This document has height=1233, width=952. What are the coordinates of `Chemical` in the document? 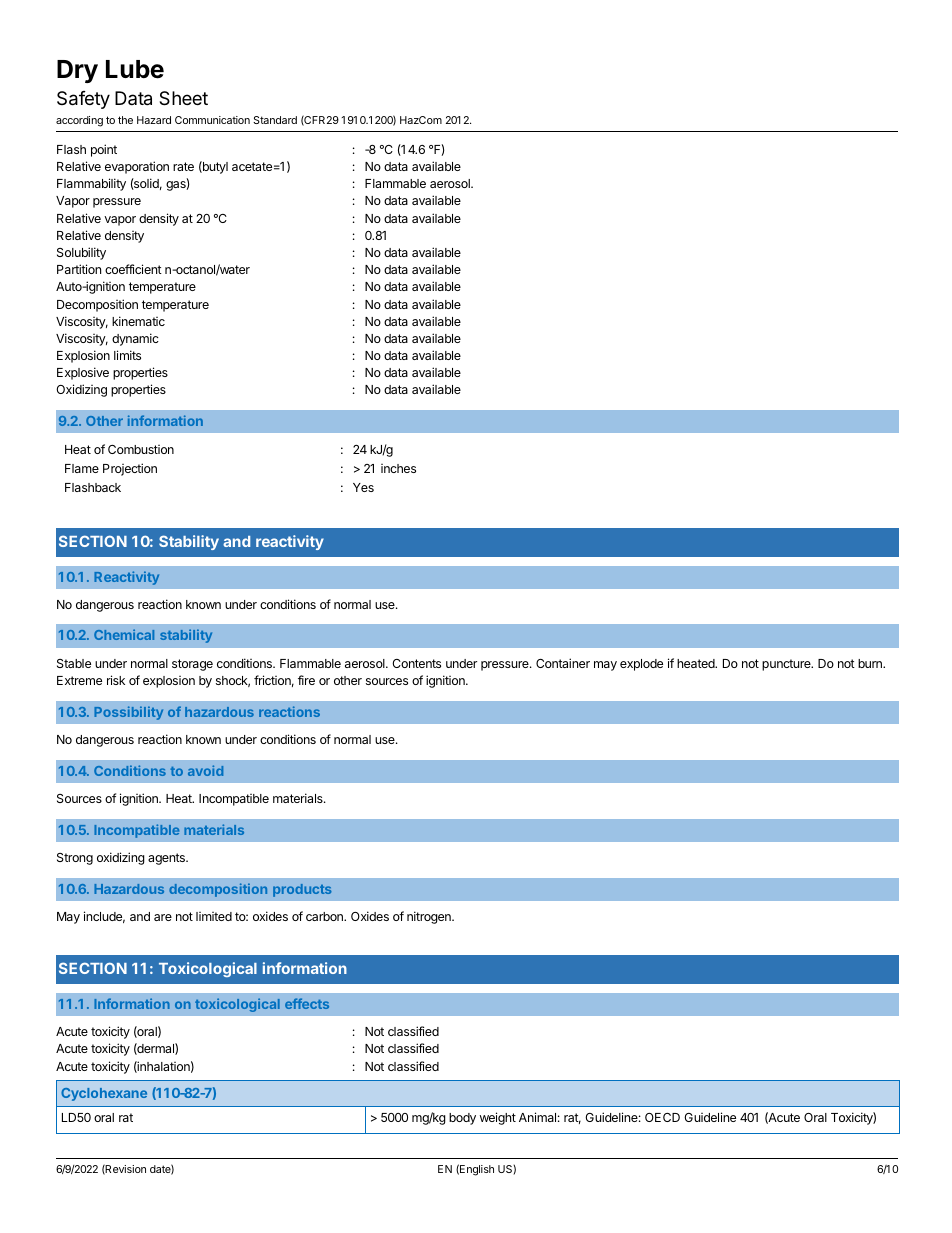 It's located at (124, 634).
